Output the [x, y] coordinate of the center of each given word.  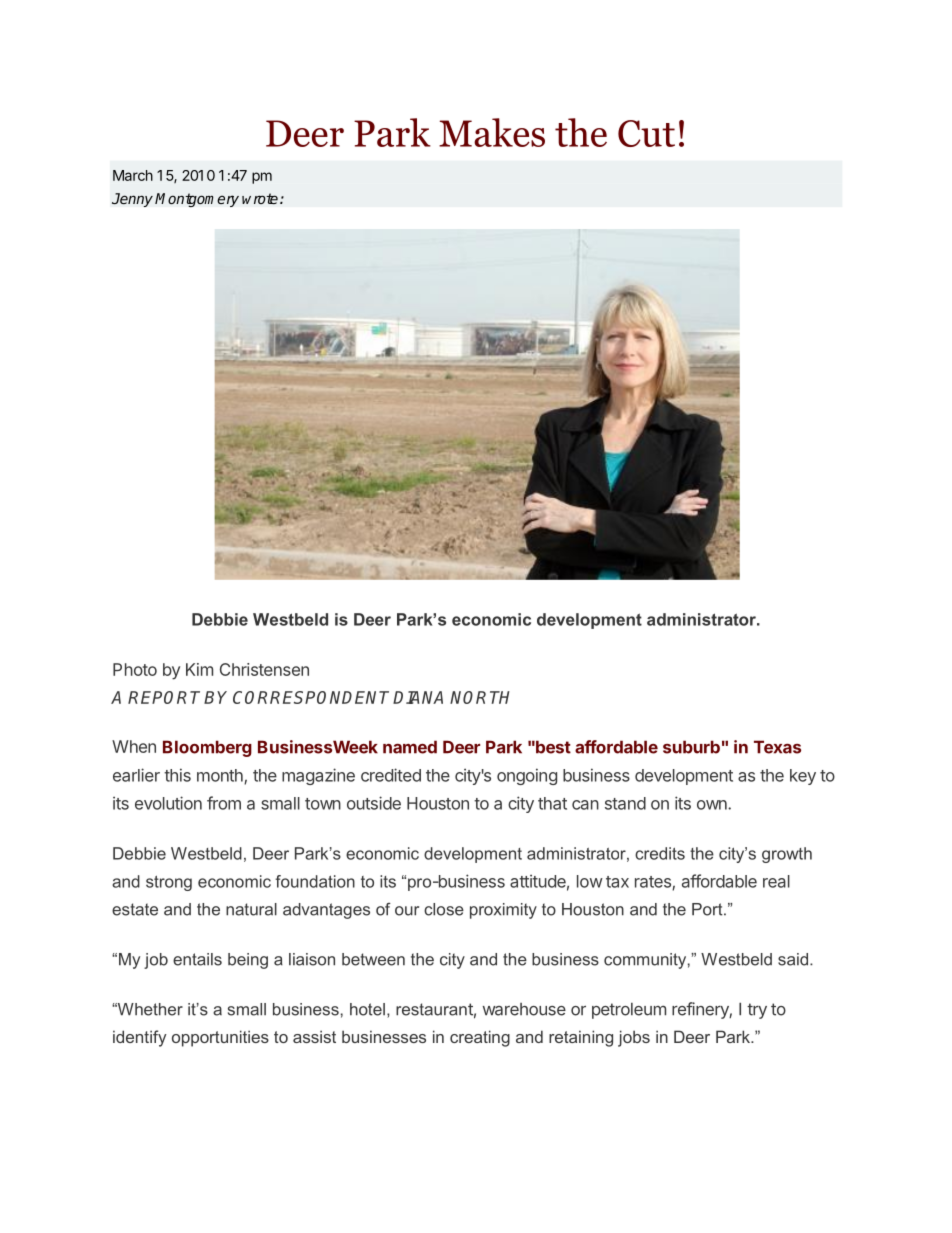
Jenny [132, 200]
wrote [260, 198]
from [224, 803]
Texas [777, 747]
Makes [492, 132]
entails [197, 959]
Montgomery [197, 200]
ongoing [527, 776]
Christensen [264, 669]
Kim [199, 669]
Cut [646, 133]
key [803, 777]
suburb [691, 747]
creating [480, 1038]
